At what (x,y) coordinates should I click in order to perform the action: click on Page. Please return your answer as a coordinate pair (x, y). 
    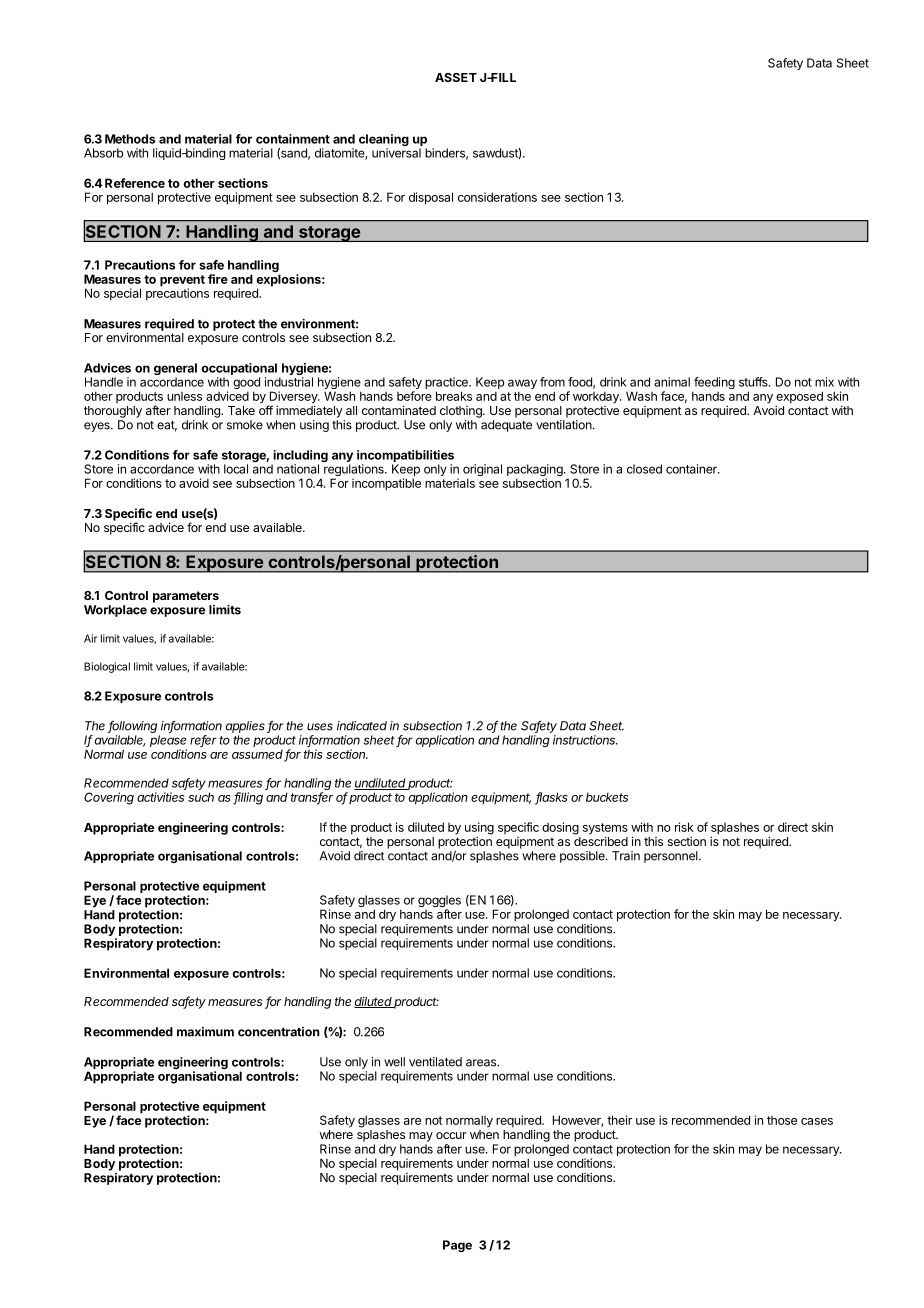
    Looking at the image, I should click on (457, 1246).
